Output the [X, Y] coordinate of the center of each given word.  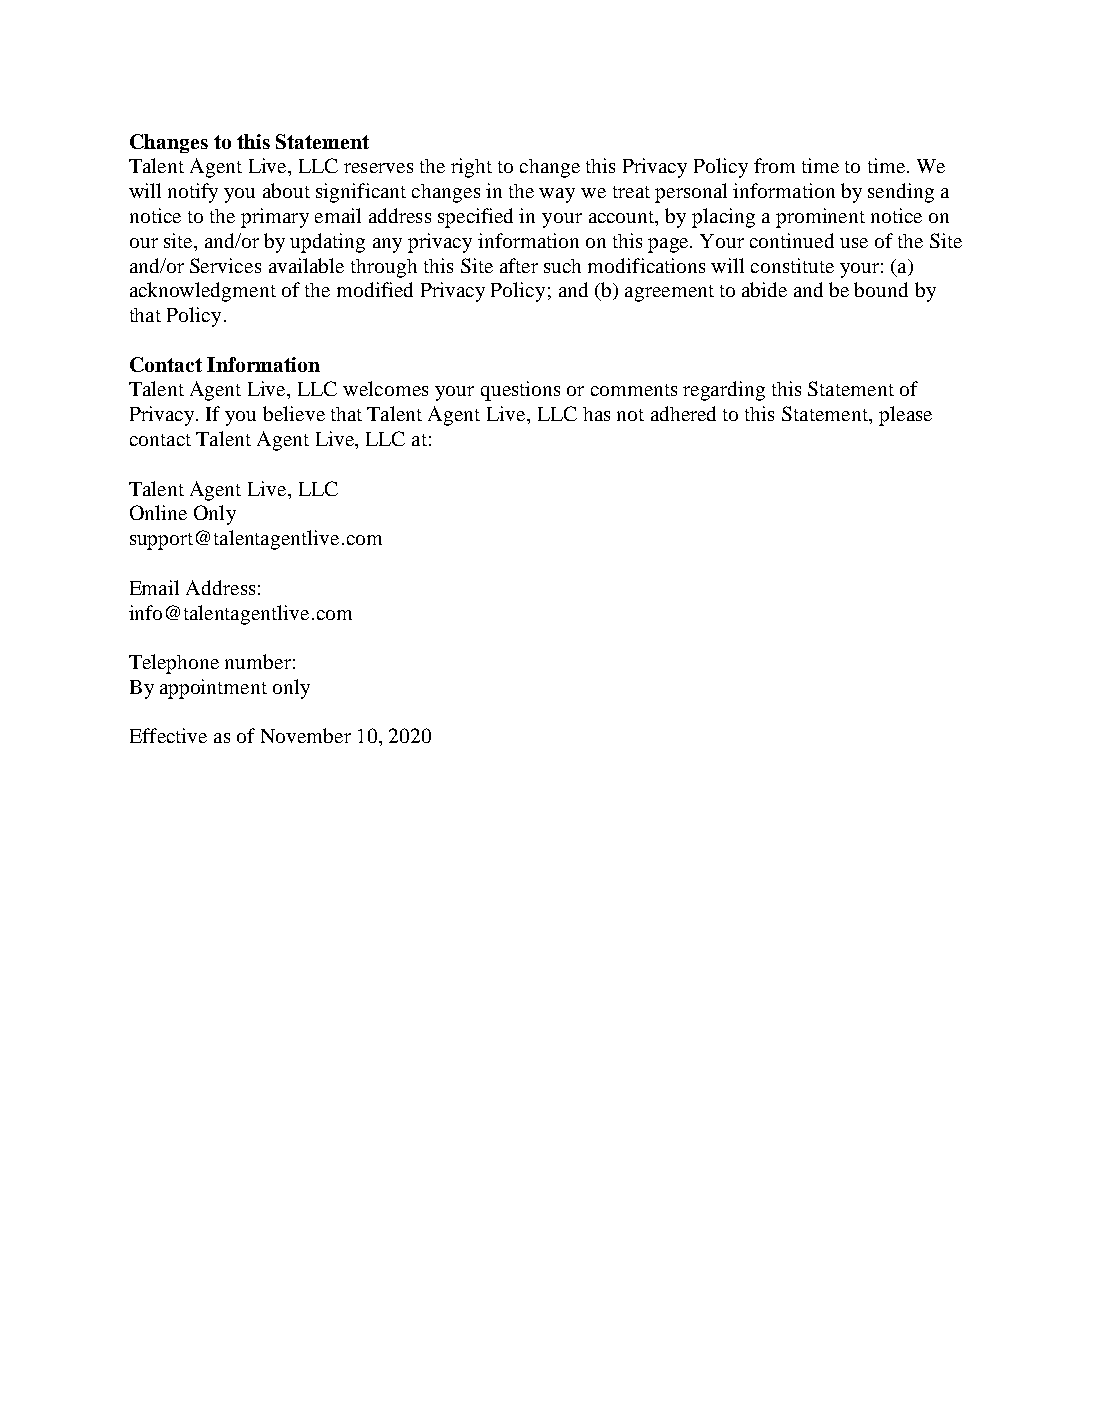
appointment [213, 689]
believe [294, 413]
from [774, 165]
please [905, 416]
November [306, 735]
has [596, 414]
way [557, 195]
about [286, 190]
